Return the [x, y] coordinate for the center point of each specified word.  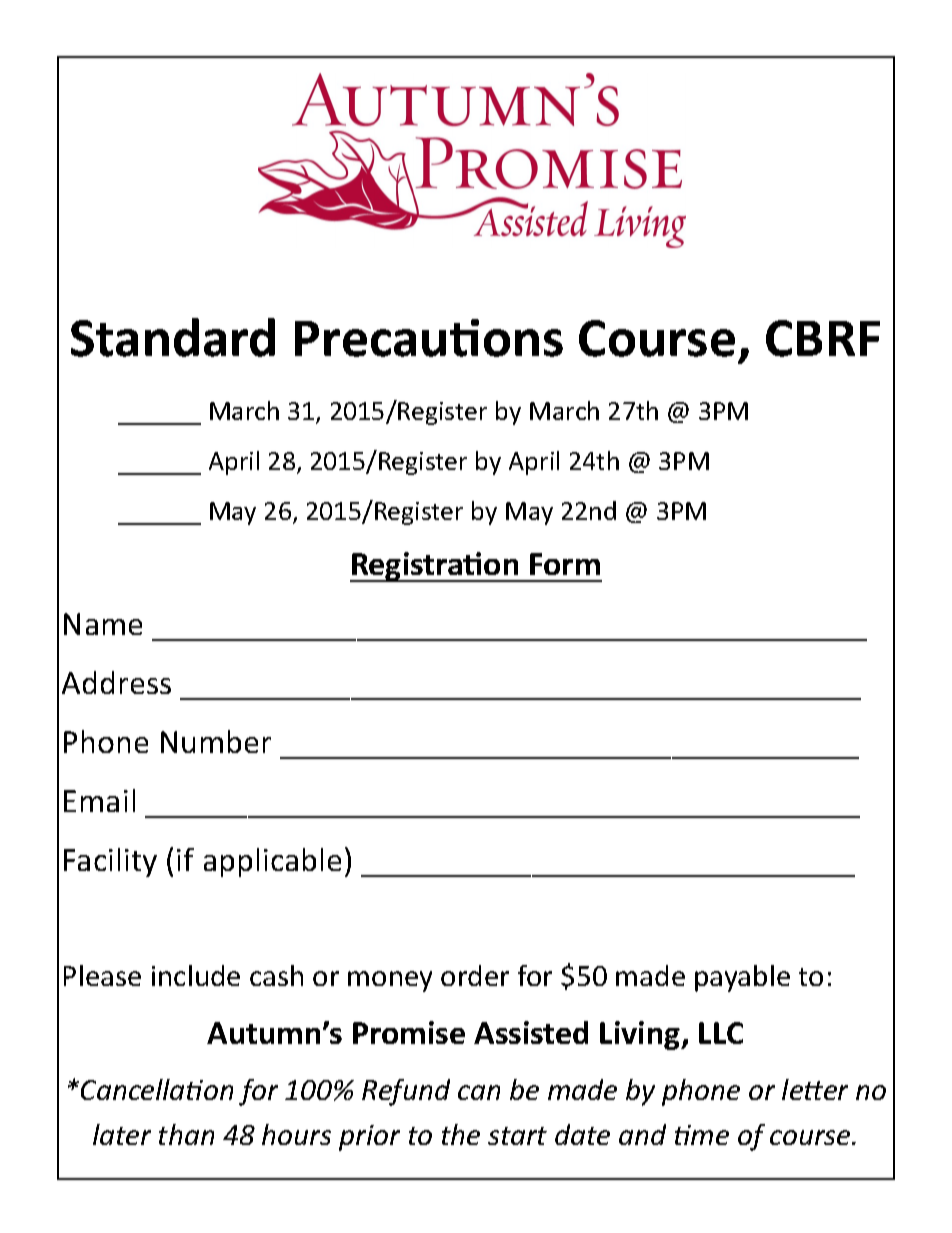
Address [116, 682]
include [196, 975]
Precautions [429, 338]
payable [742, 978]
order [475, 975]
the [461, 1134]
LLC [721, 1033]
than [186, 1134]
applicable [272, 862]
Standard [173, 337]
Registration [435, 567]
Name [103, 624]
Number [216, 741]
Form [565, 564]
